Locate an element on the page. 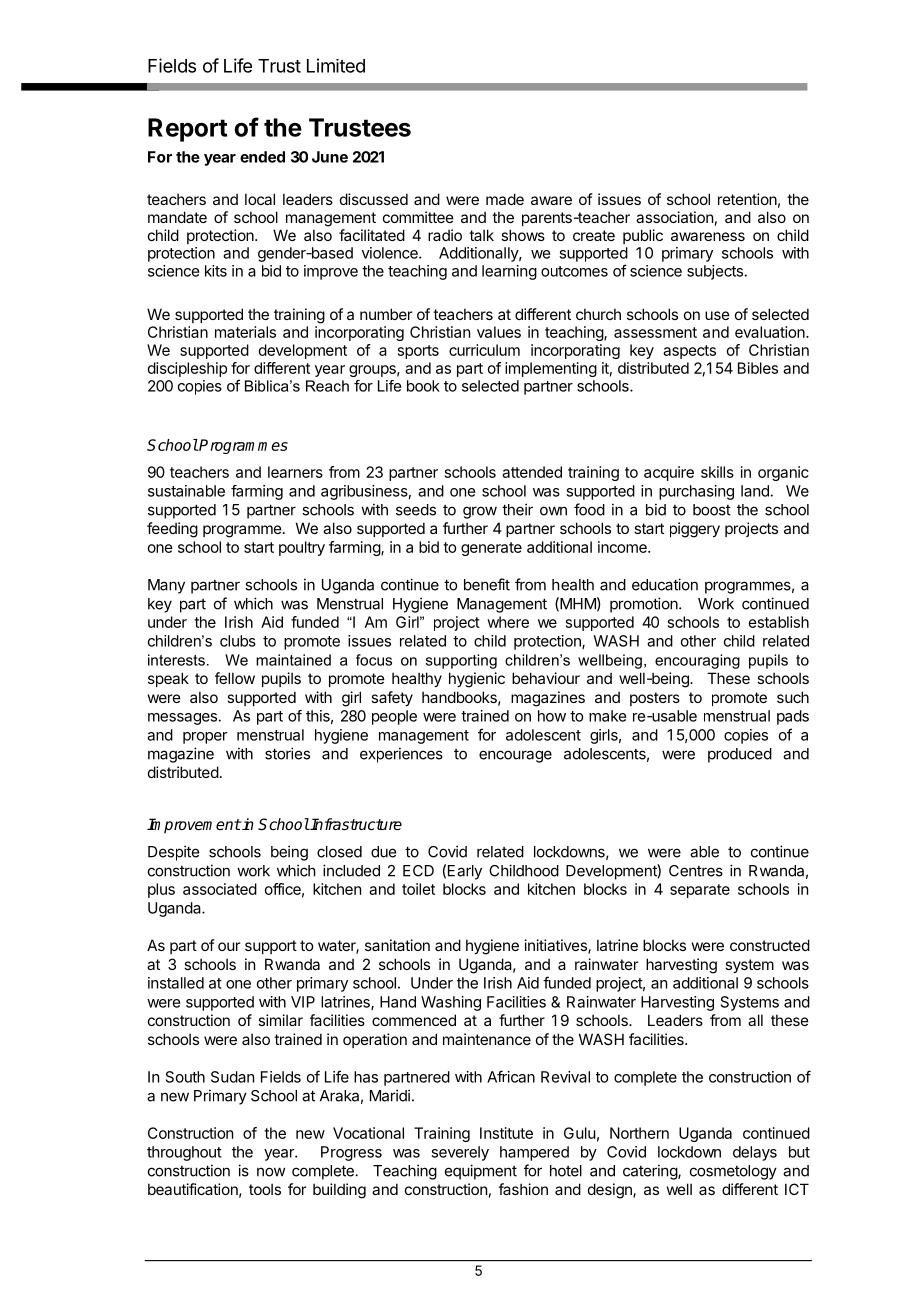 Image resolution: width=924 pixels, height=1308 pixels. encourage is located at coordinates (515, 756).
